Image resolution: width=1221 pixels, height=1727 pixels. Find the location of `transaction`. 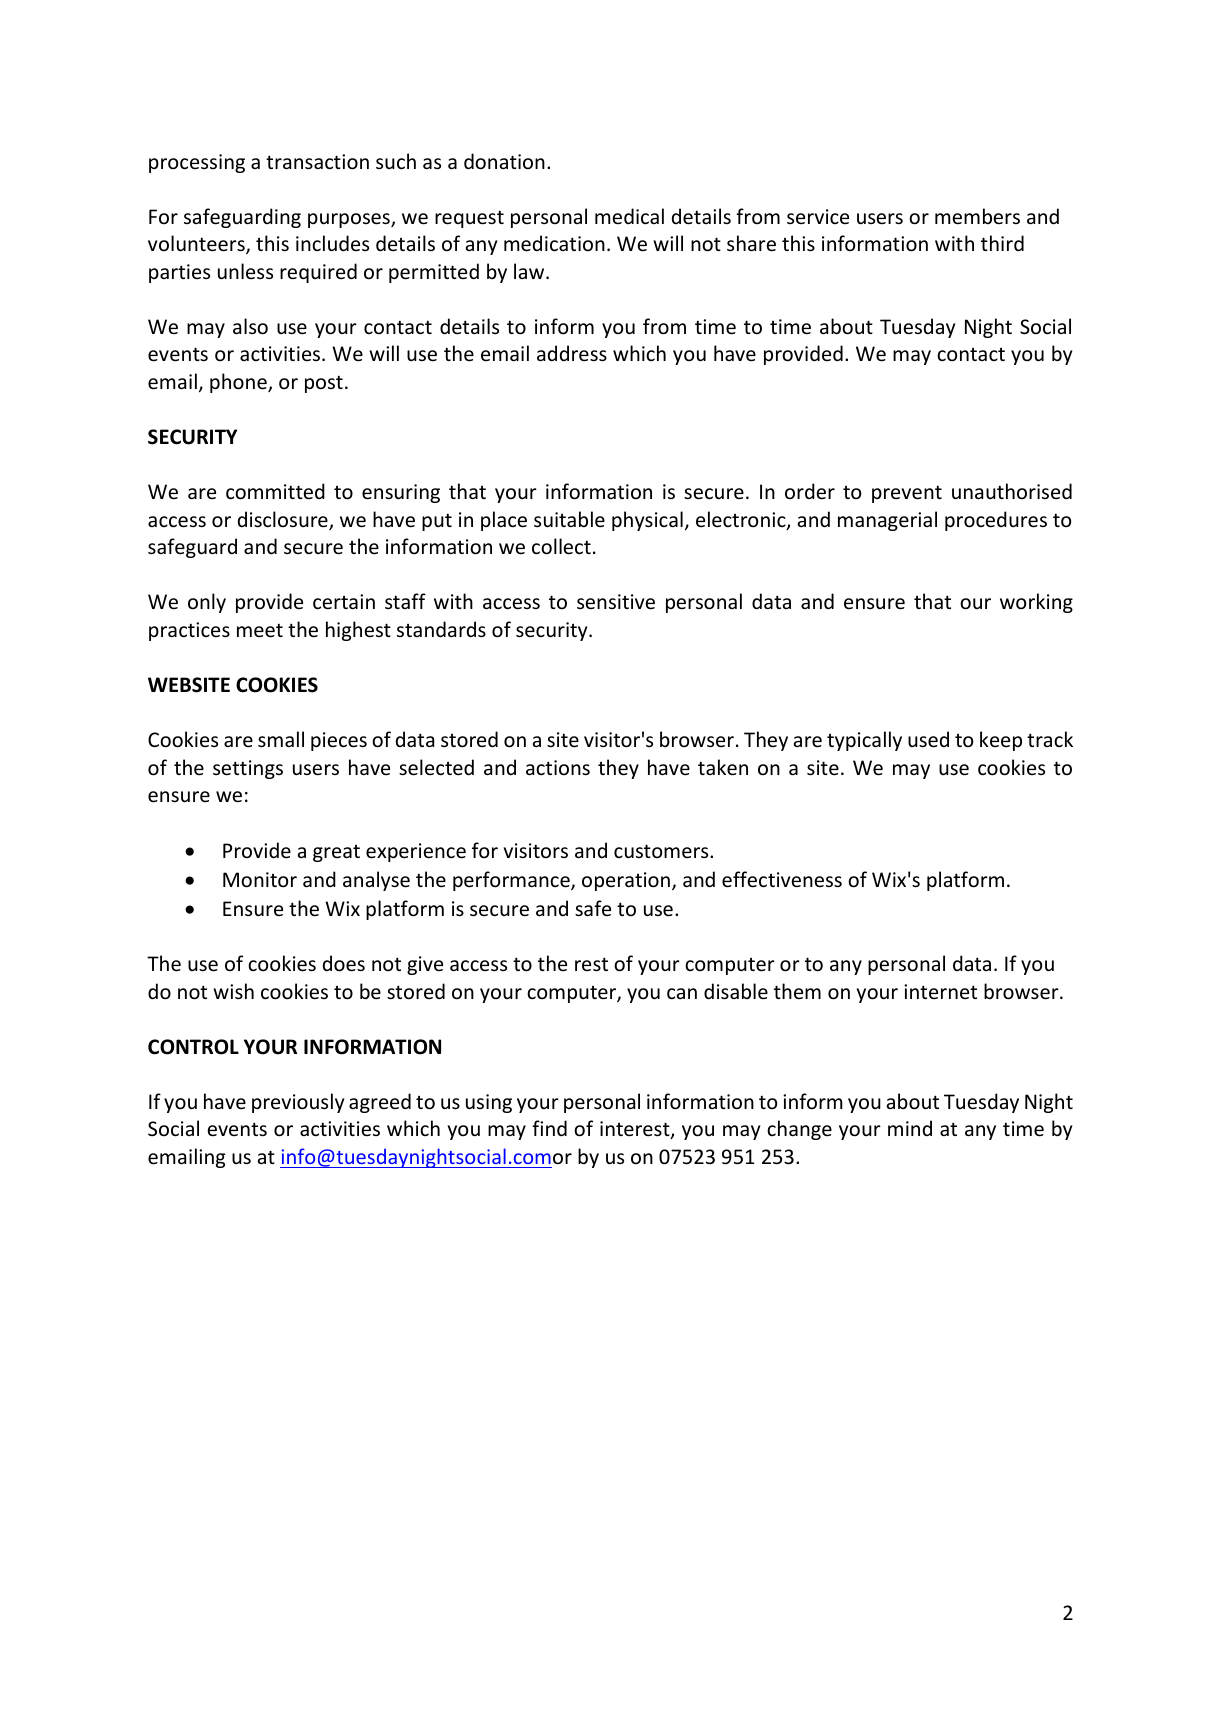

transaction is located at coordinates (317, 162).
